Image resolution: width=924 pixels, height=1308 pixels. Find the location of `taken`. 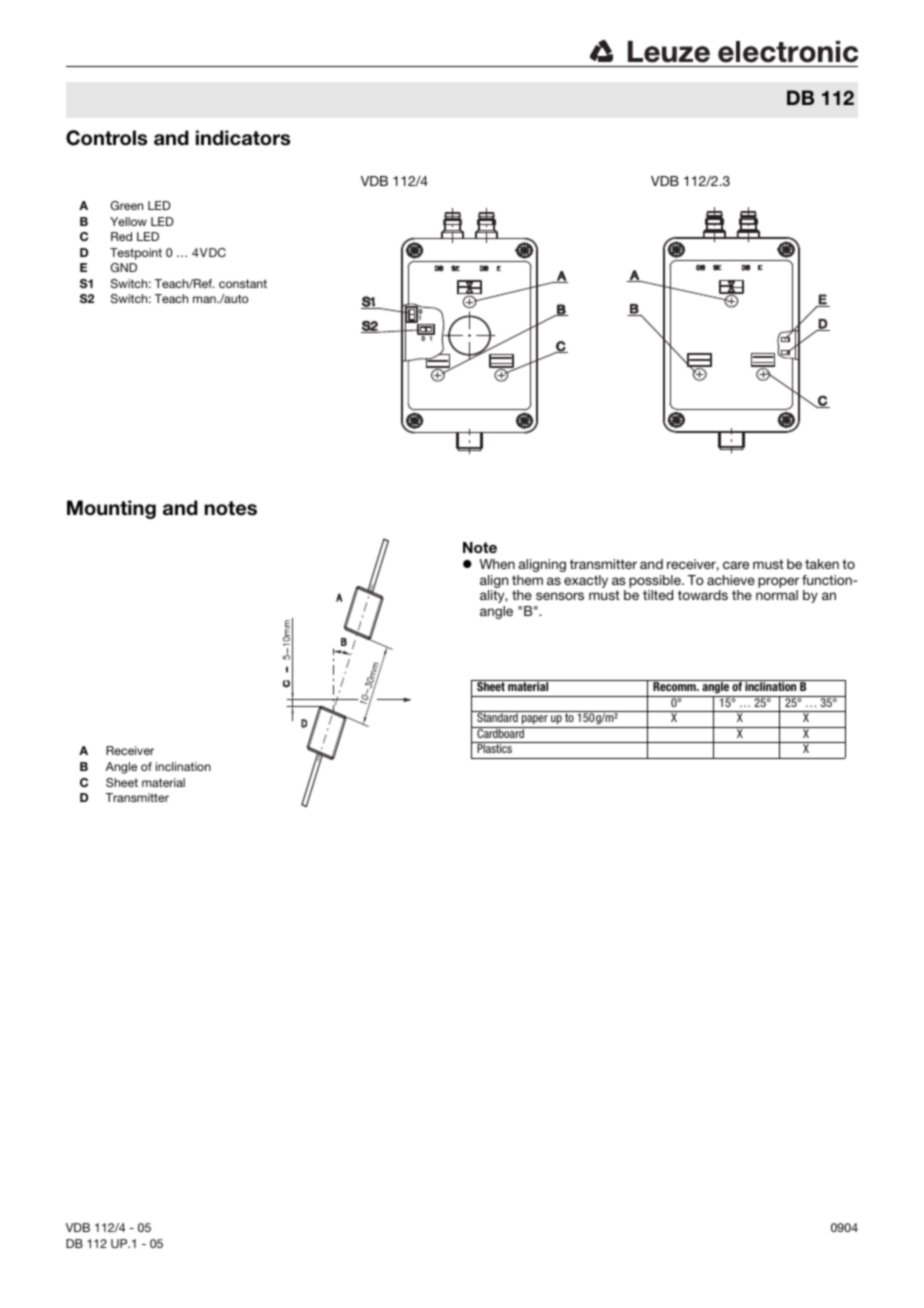

taken is located at coordinates (822, 564).
